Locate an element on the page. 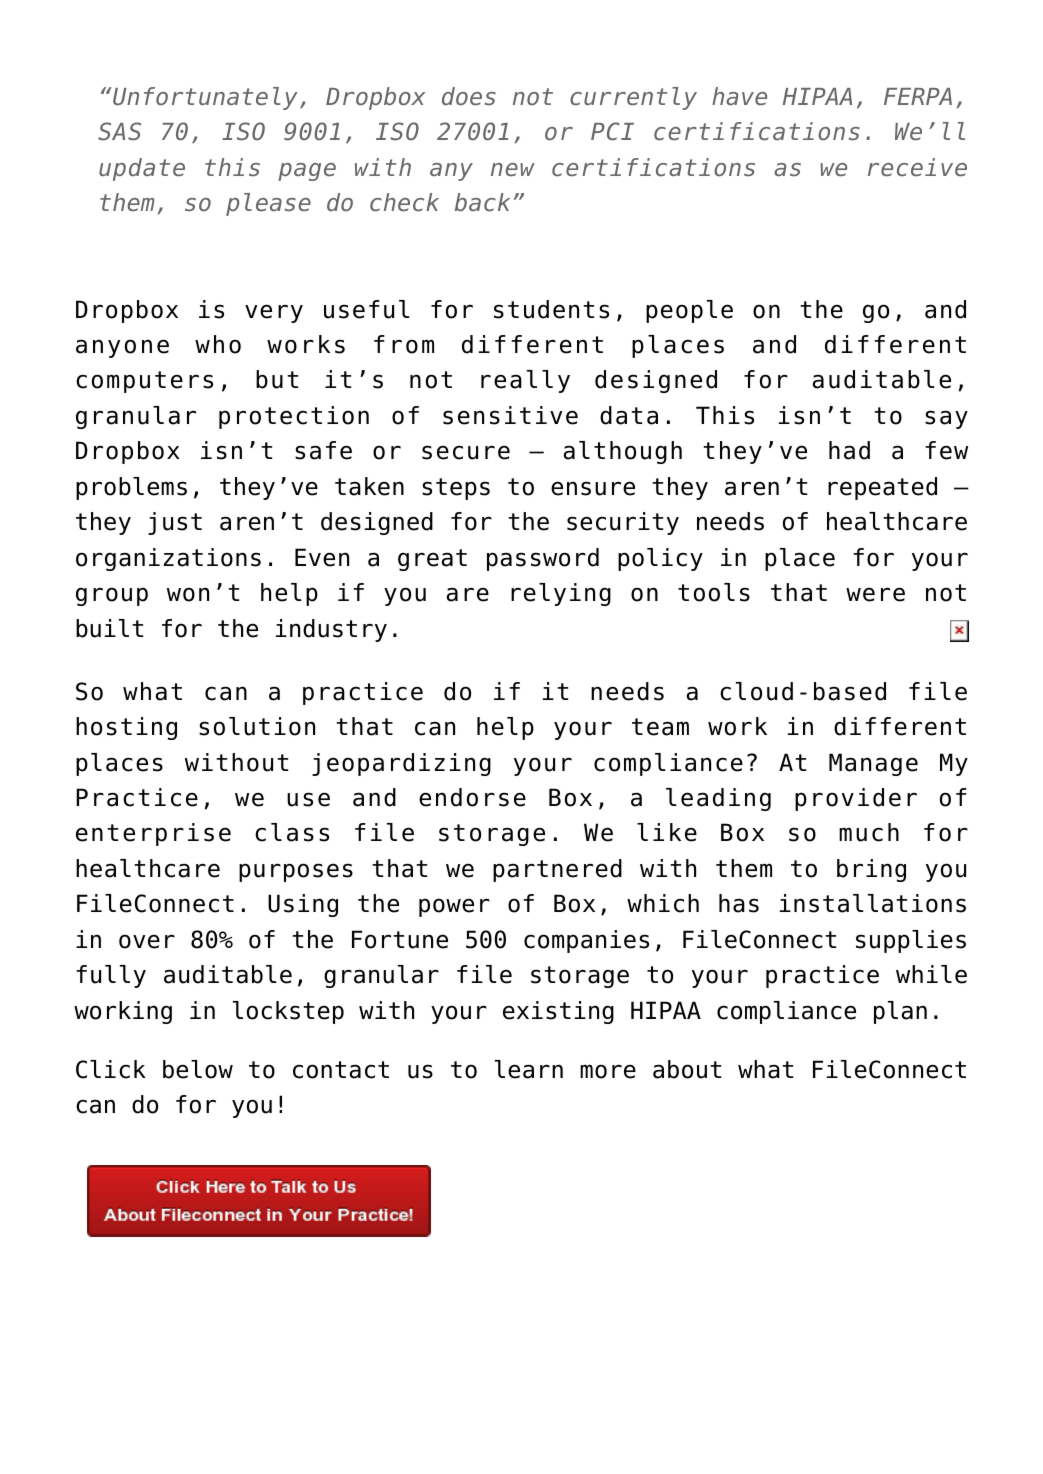 This document has width=1043, height=1474. were is located at coordinates (875, 594).
